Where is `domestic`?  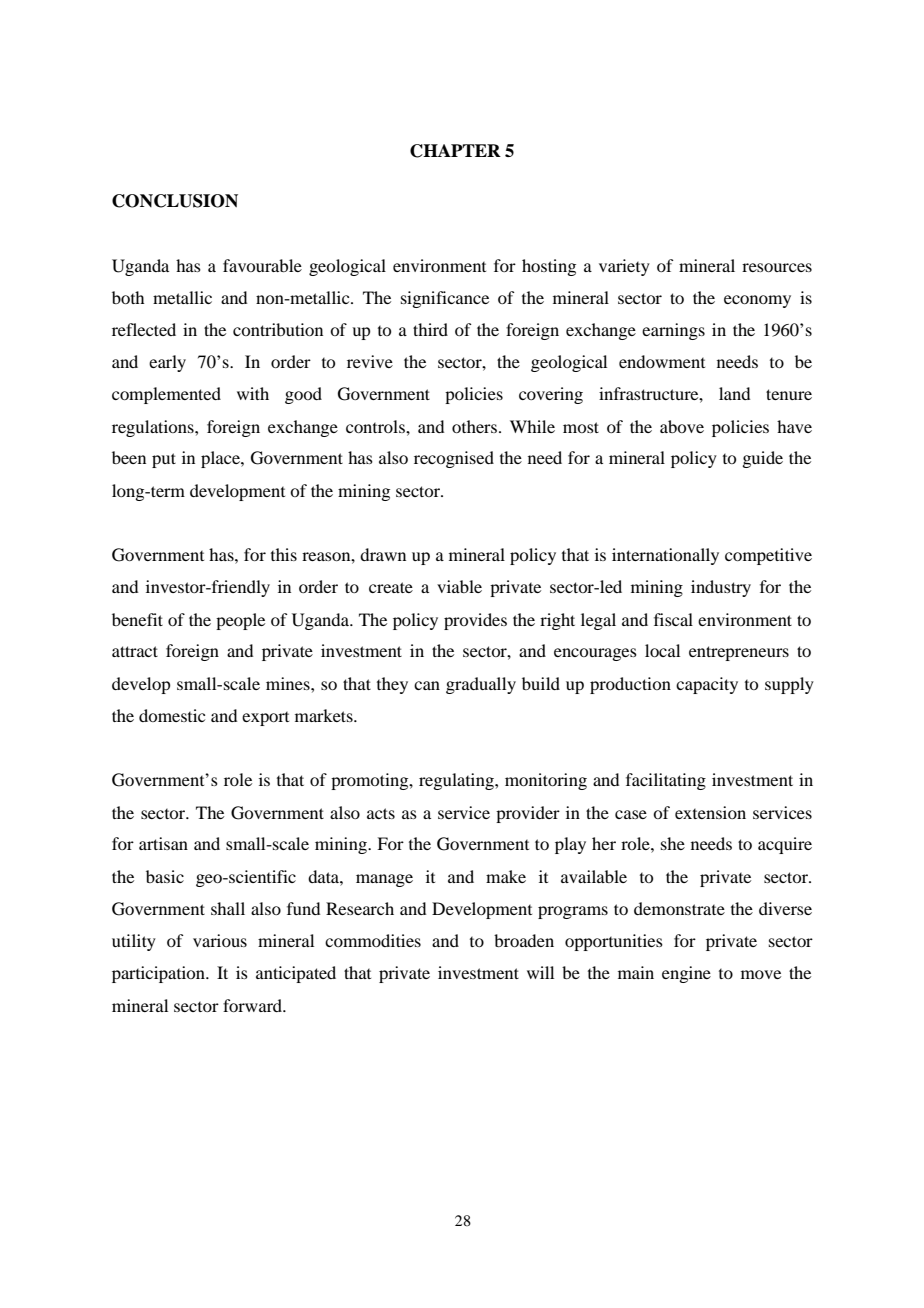
domestic is located at coordinates (172, 715).
